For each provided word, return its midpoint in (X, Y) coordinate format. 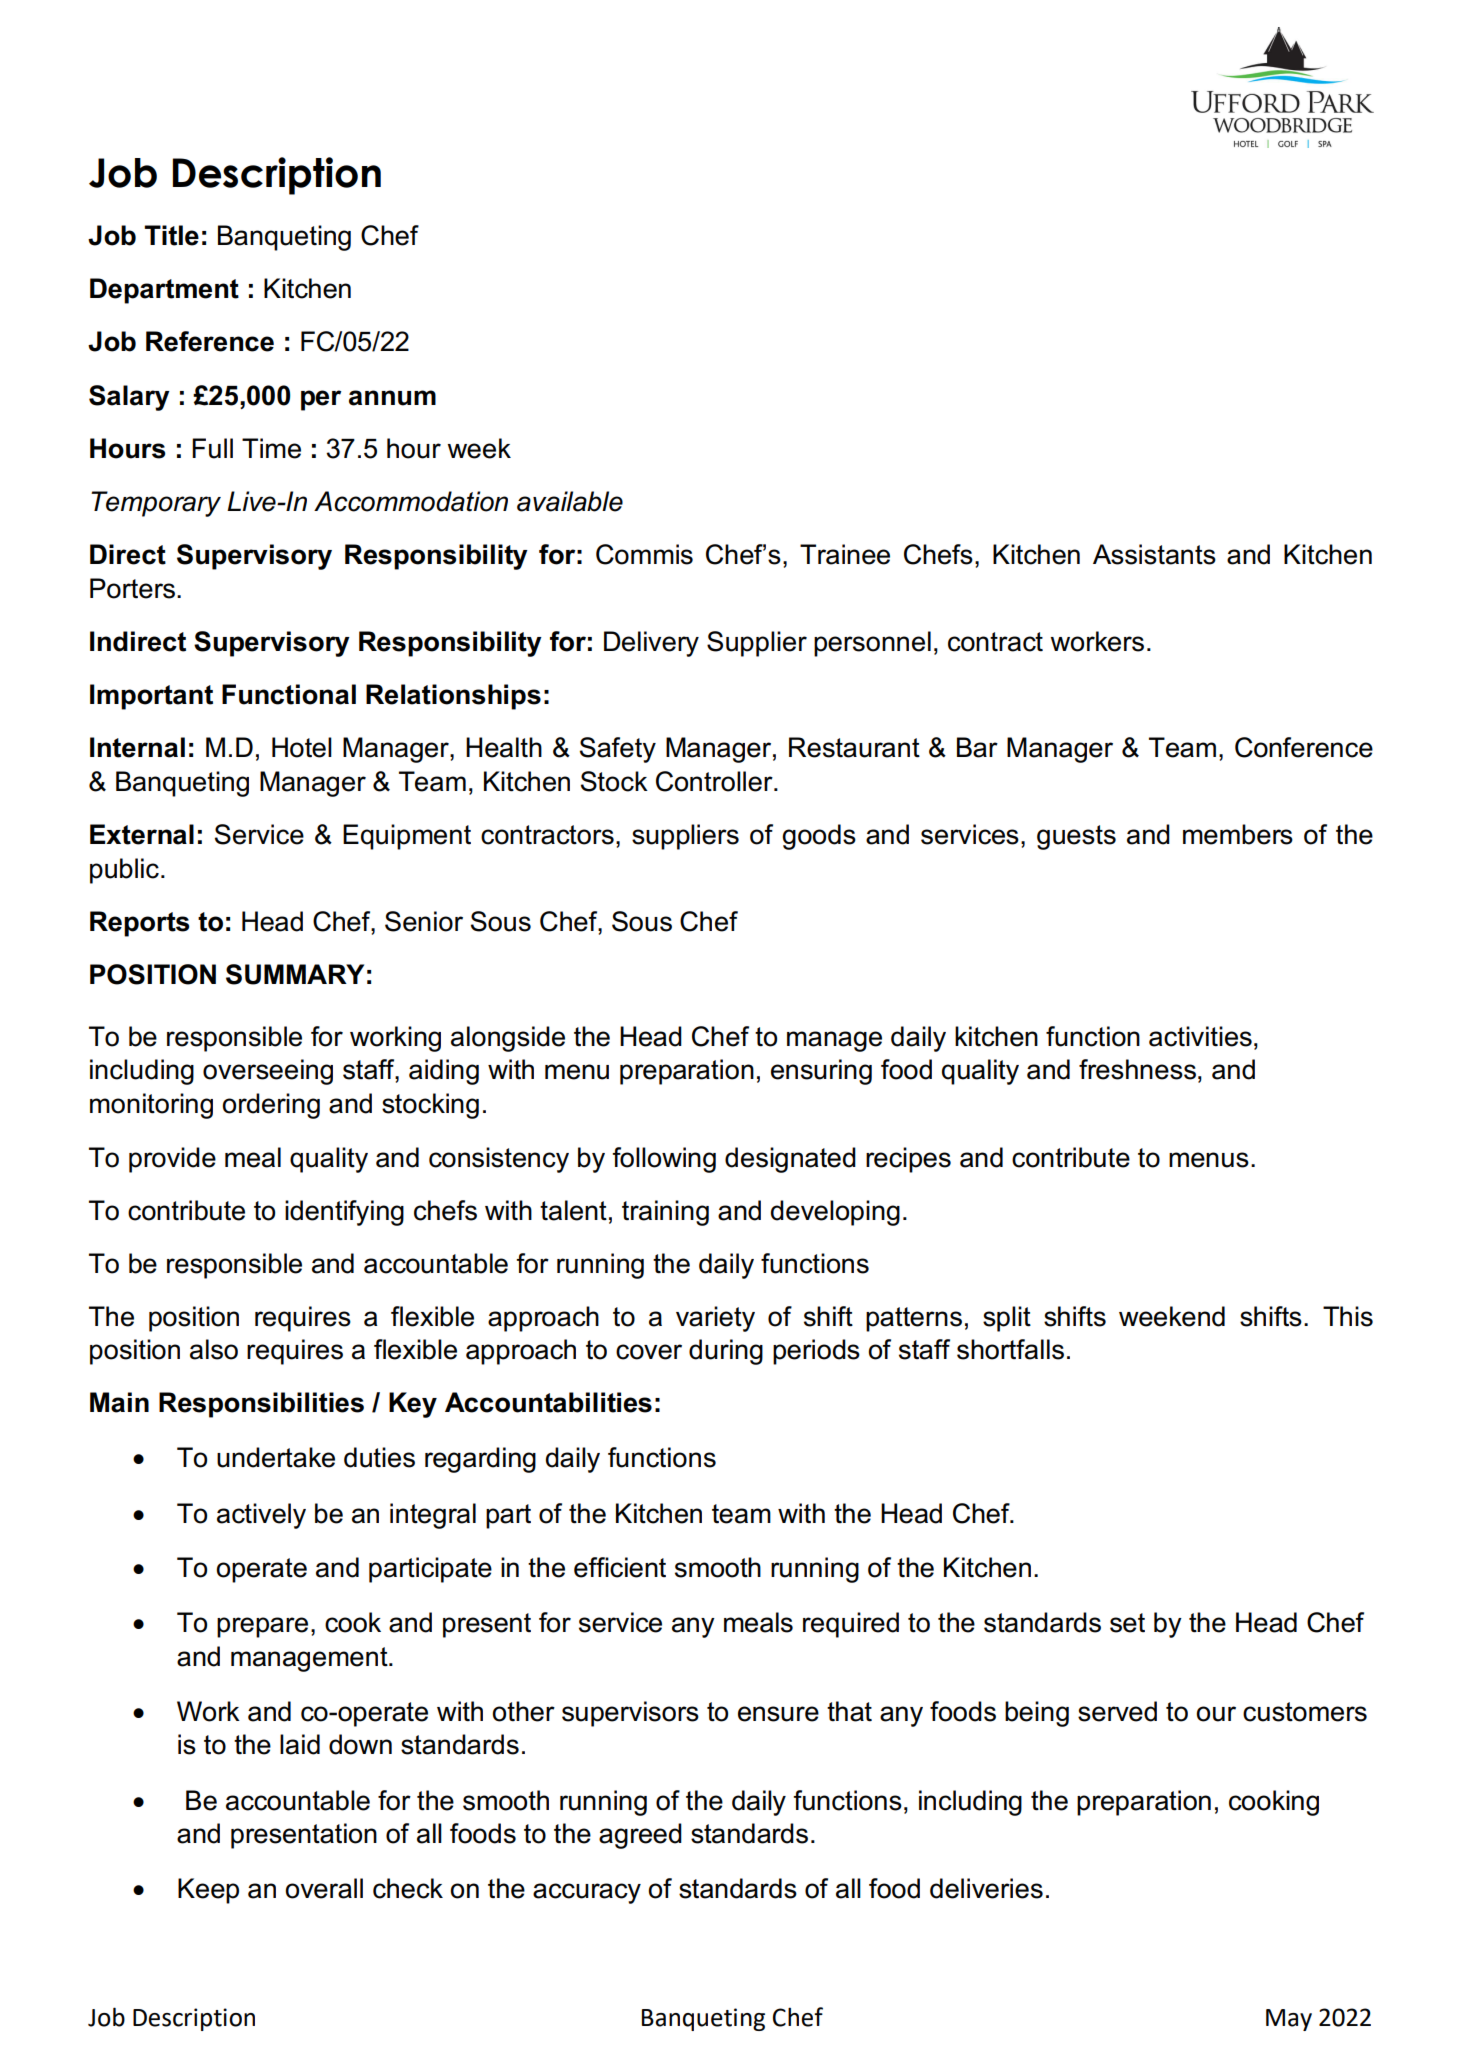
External (142, 834)
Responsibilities (261, 1405)
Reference (210, 341)
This (1348, 1316)
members (1238, 834)
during (726, 1352)
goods (819, 837)
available (570, 501)
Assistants (1154, 554)
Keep (208, 1891)
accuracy (587, 1893)
